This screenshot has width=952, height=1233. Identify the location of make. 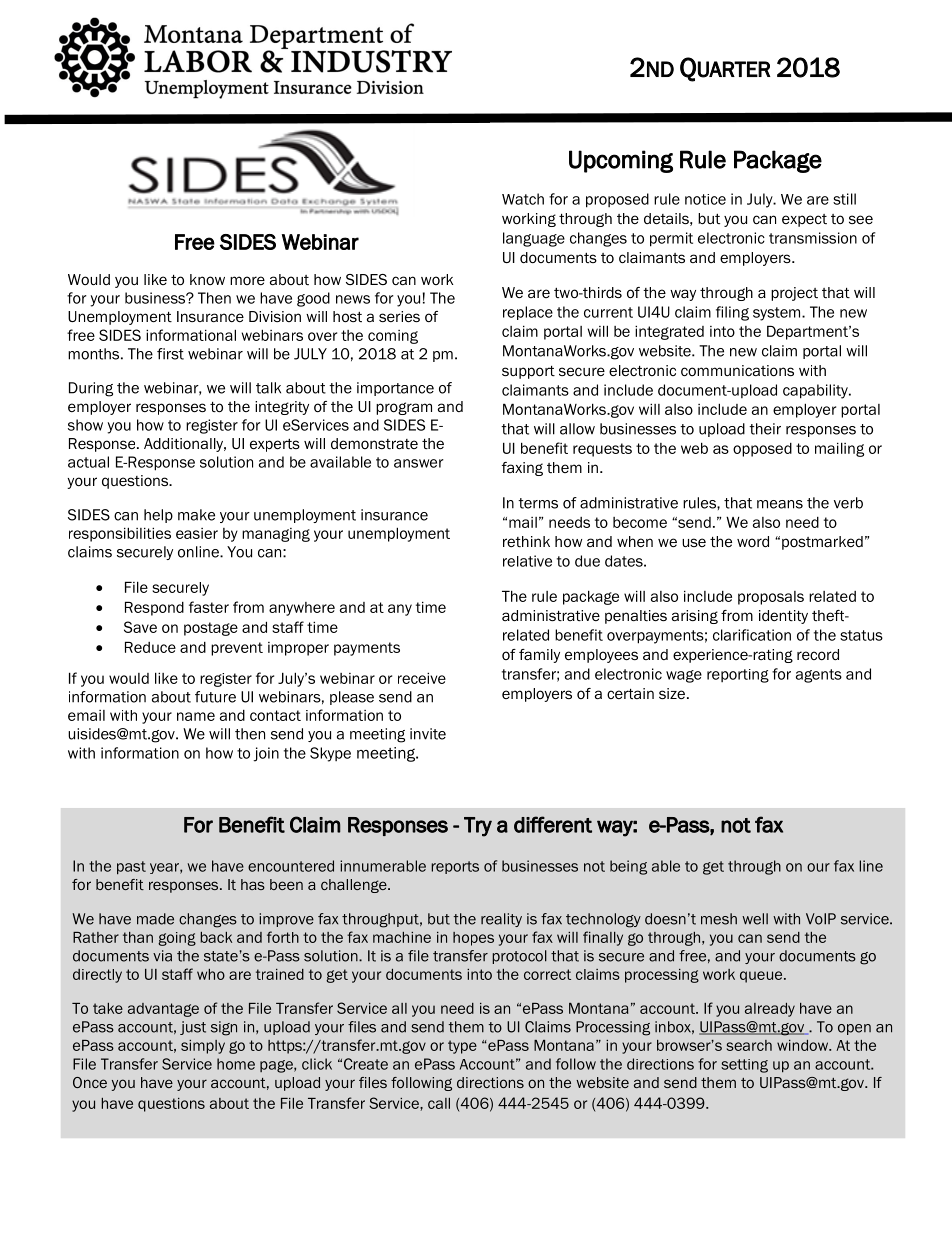
(196, 515).
